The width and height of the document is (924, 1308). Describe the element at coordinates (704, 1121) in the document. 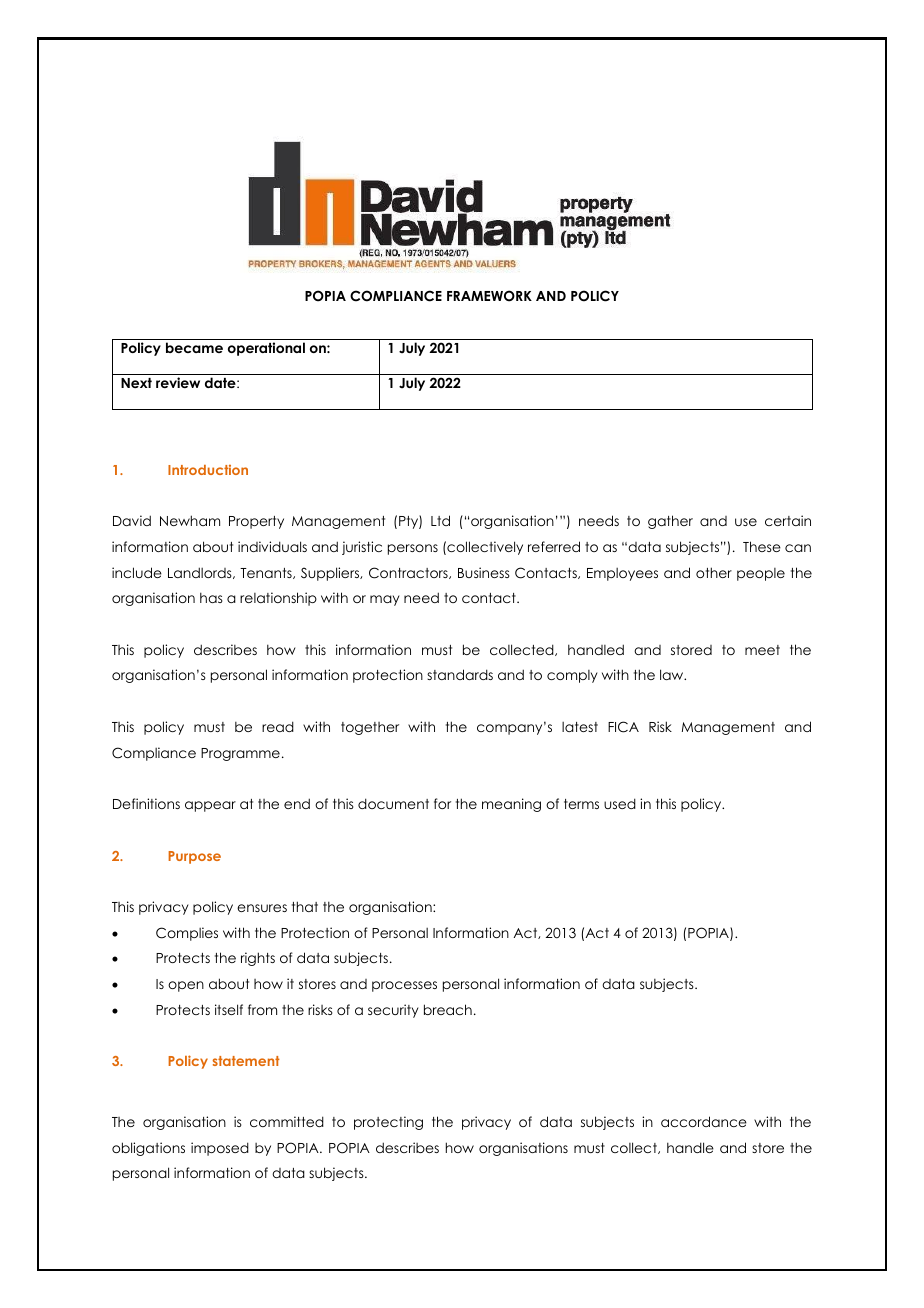

I see `accordance` at that location.
